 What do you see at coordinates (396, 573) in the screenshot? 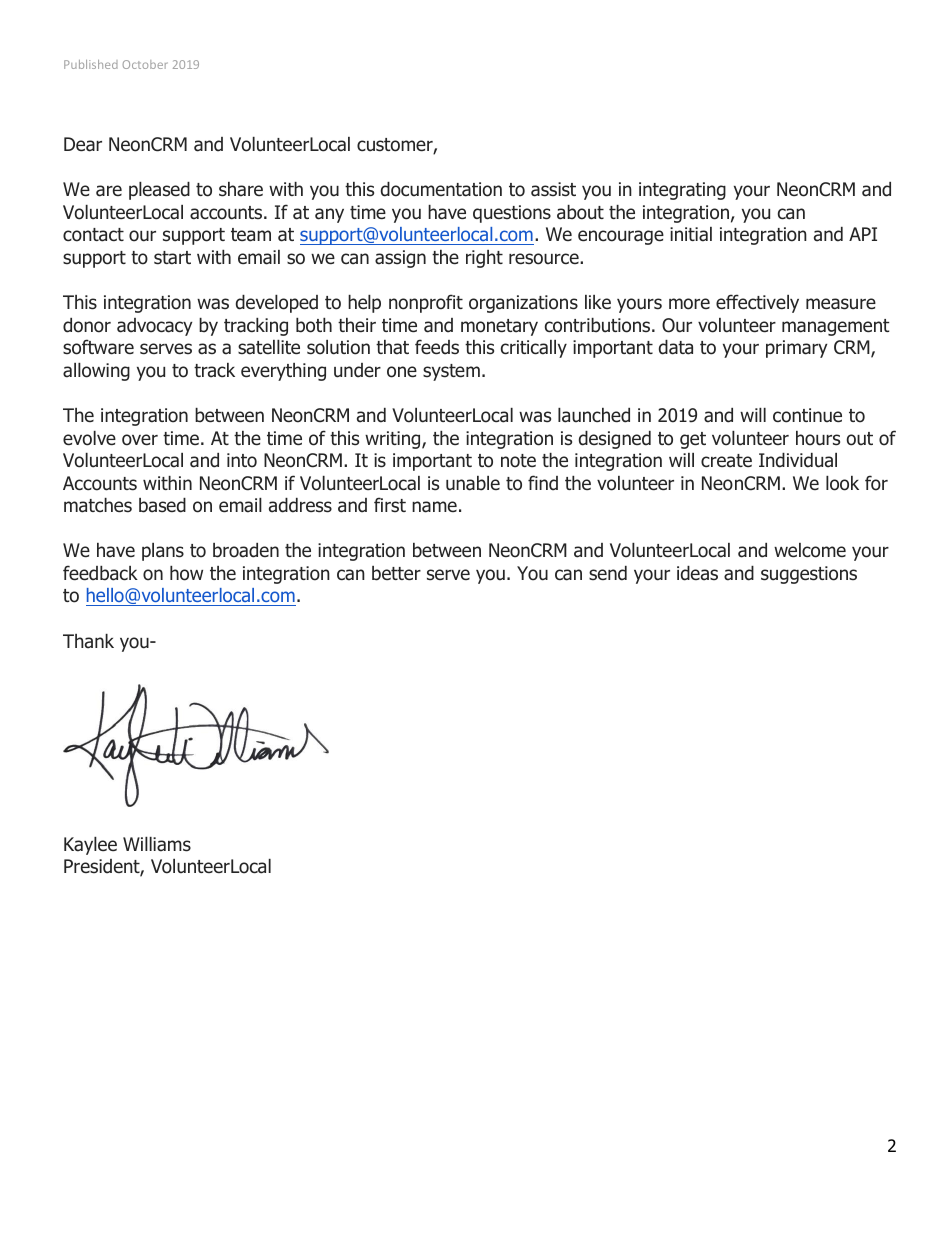
I see `better` at bounding box center [396, 573].
